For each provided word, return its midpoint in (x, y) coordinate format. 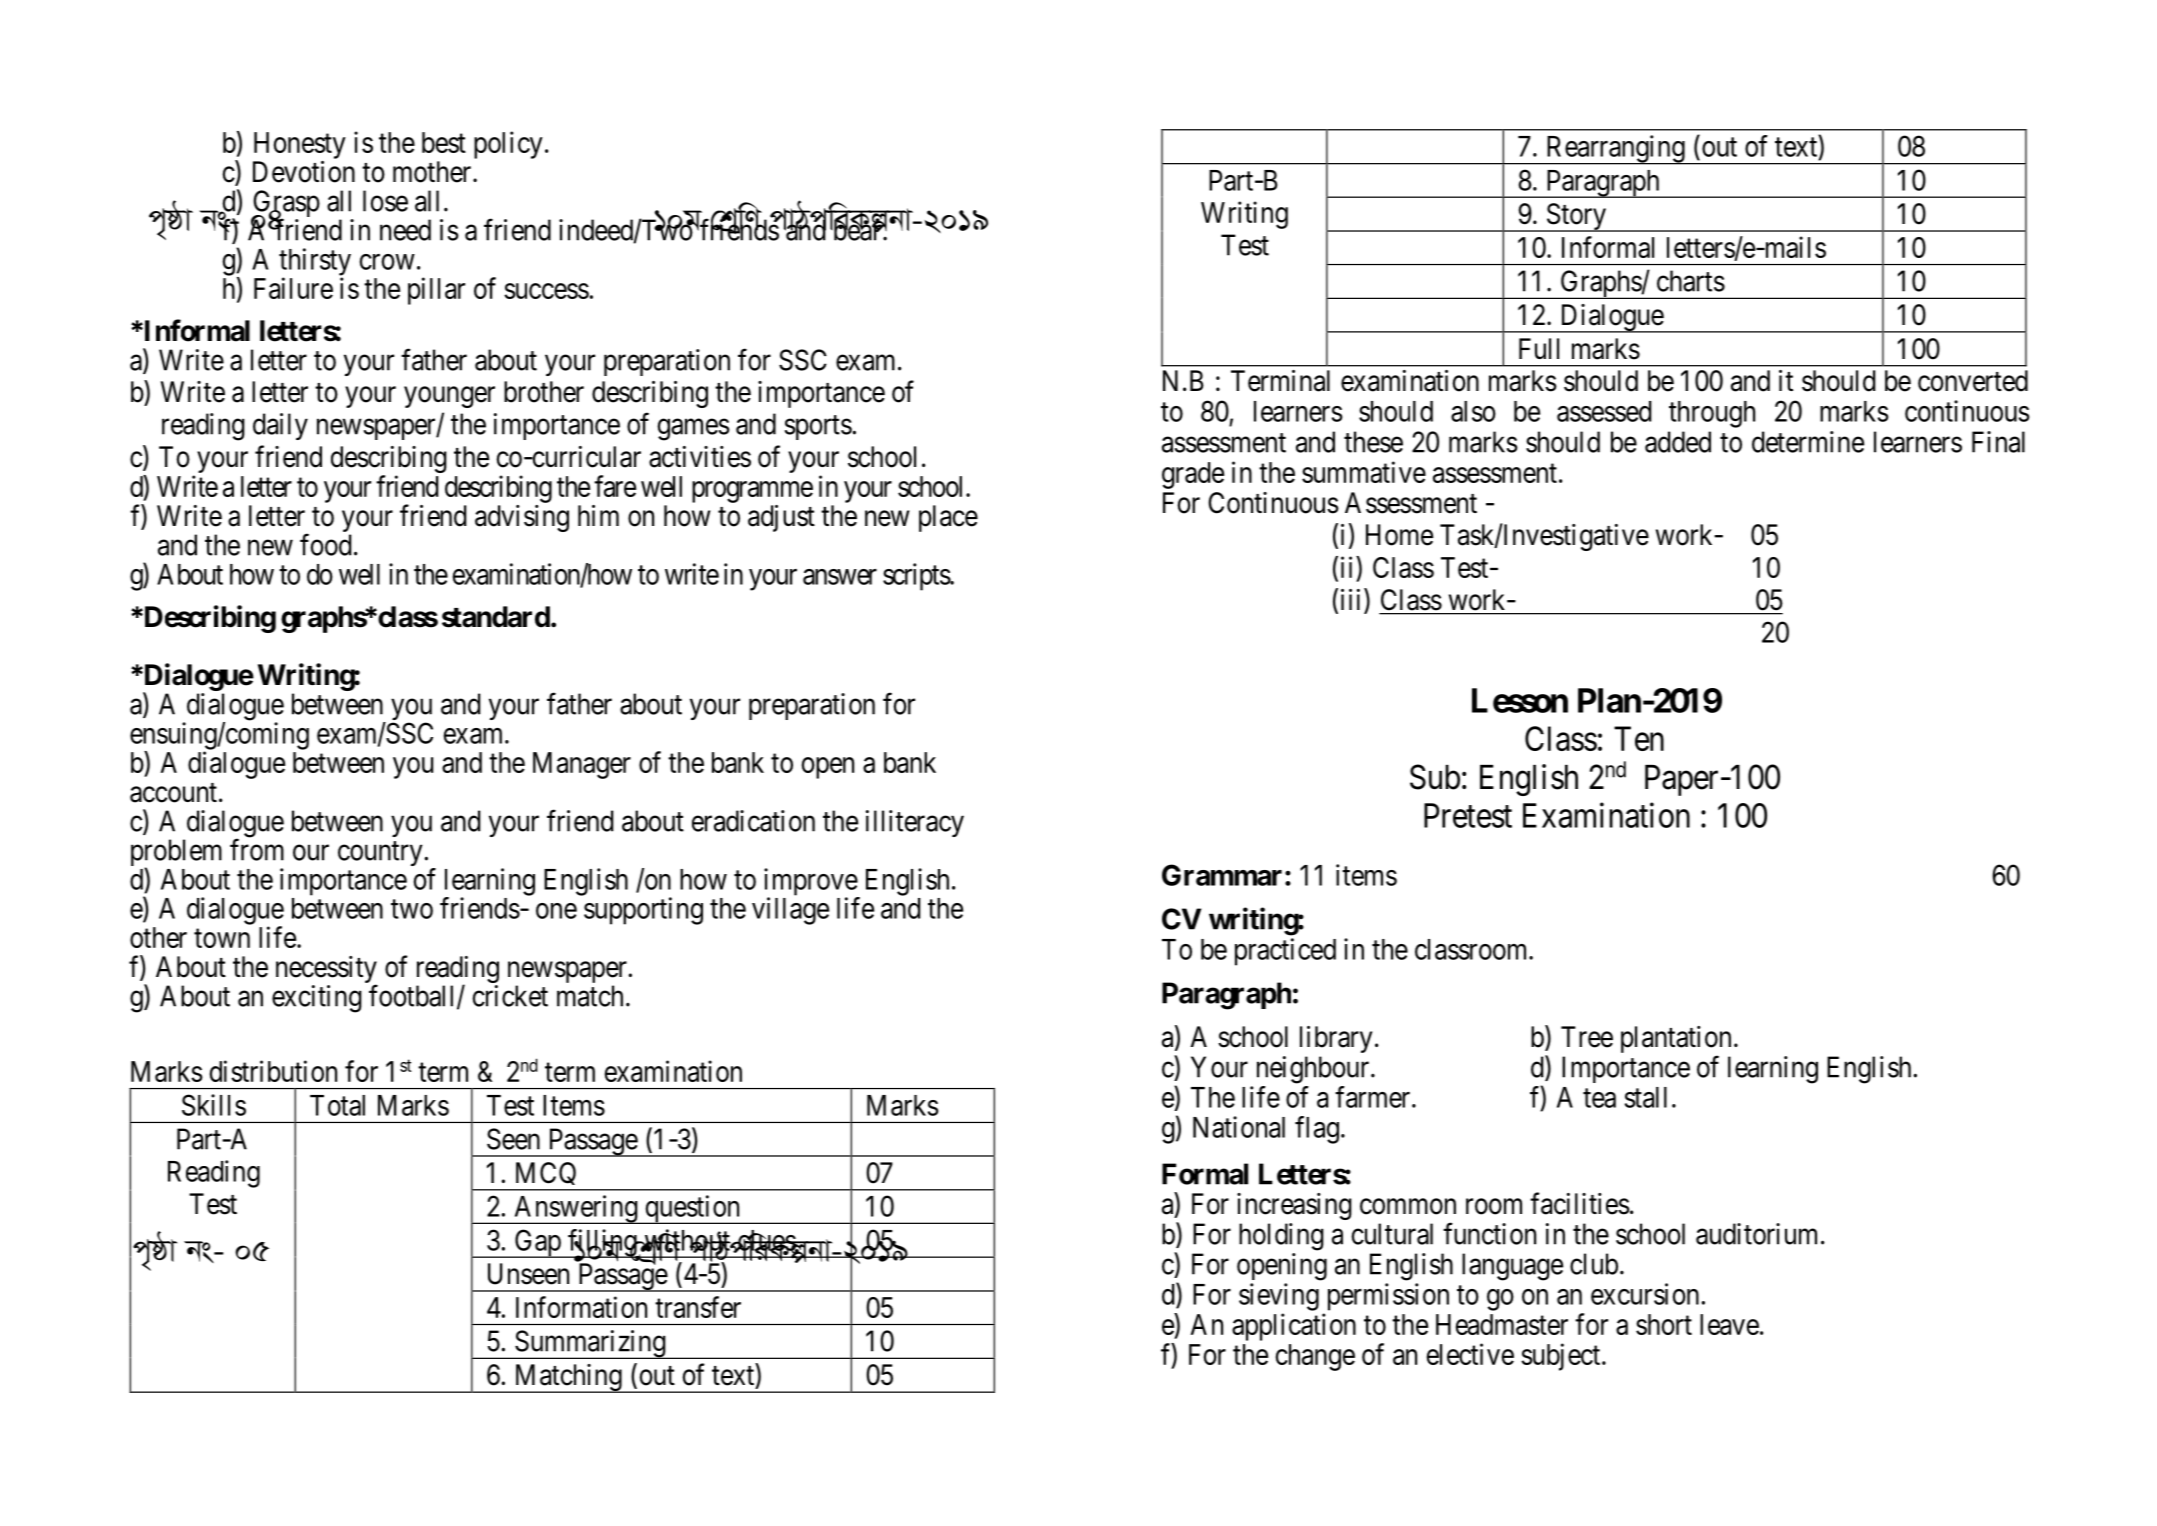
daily (280, 426)
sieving (1279, 1297)
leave (1729, 1324)
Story (1576, 217)
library (1336, 1039)
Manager (582, 765)
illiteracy (915, 823)
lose (385, 201)
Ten (1639, 738)
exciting (317, 999)
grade (1193, 475)
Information (581, 1307)
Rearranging (1615, 150)
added (1678, 442)
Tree (1587, 1037)
